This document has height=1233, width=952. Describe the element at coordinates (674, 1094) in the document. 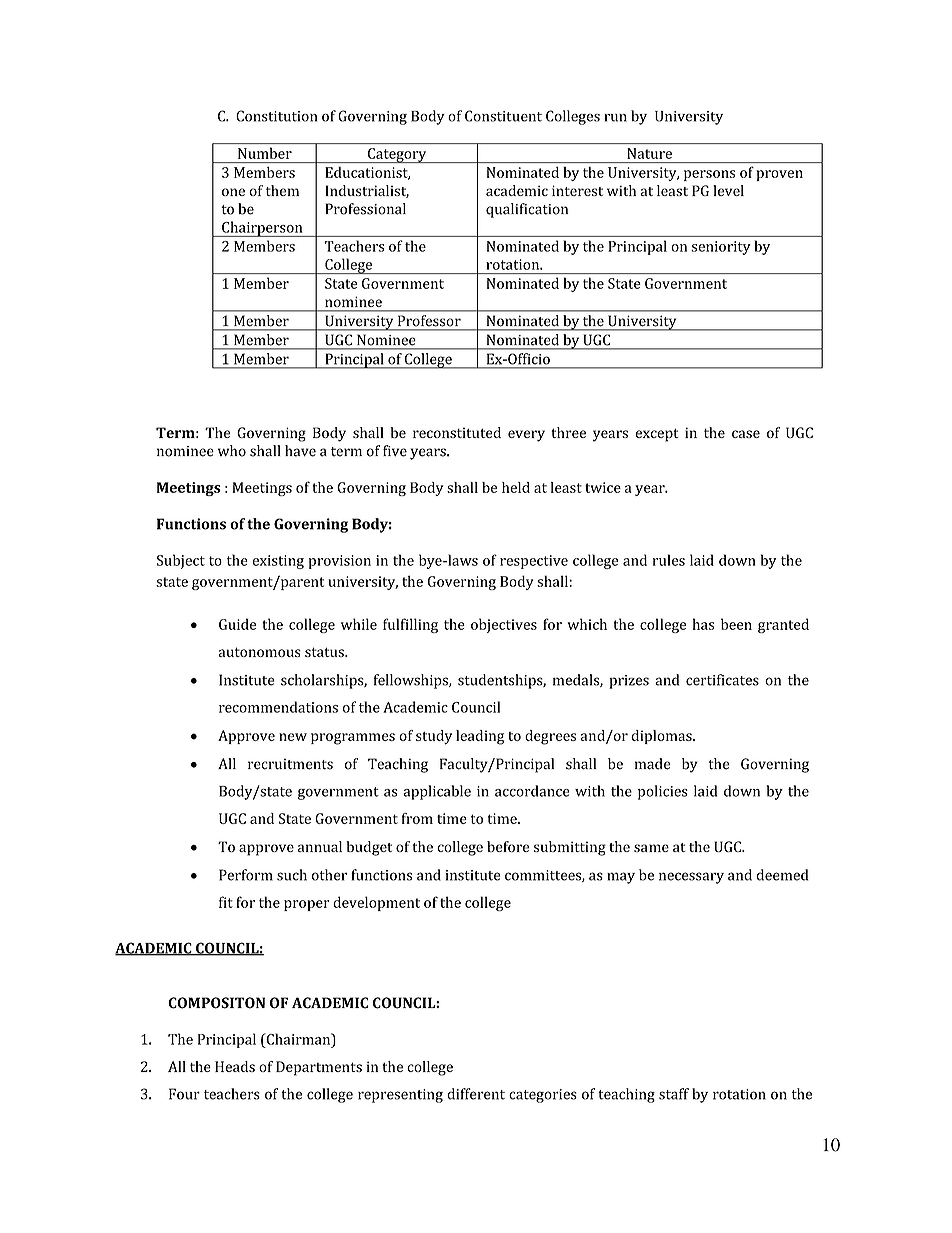

I see `staff` at that location.
